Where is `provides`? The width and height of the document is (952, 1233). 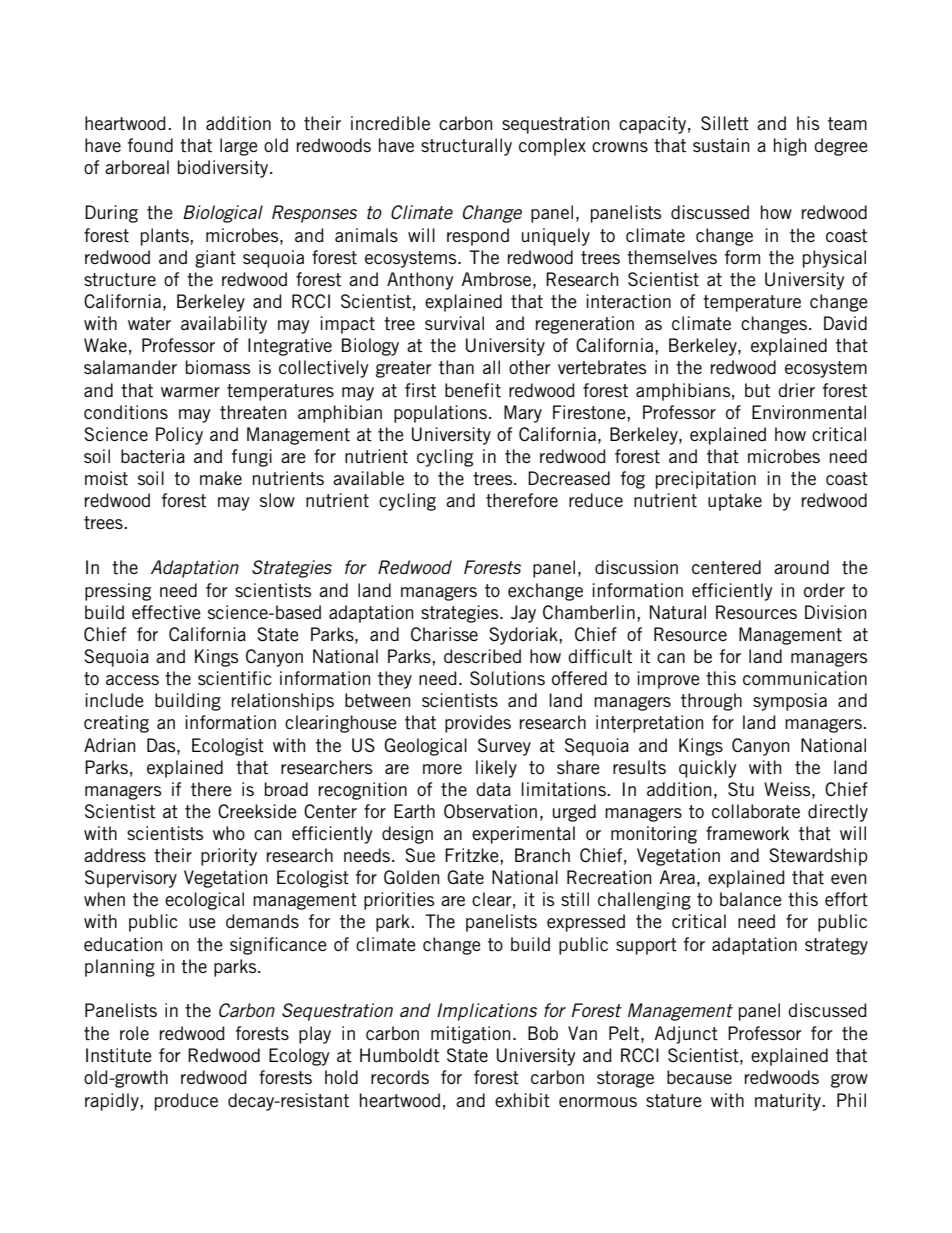 provides is located at coordinates (478, 724).
